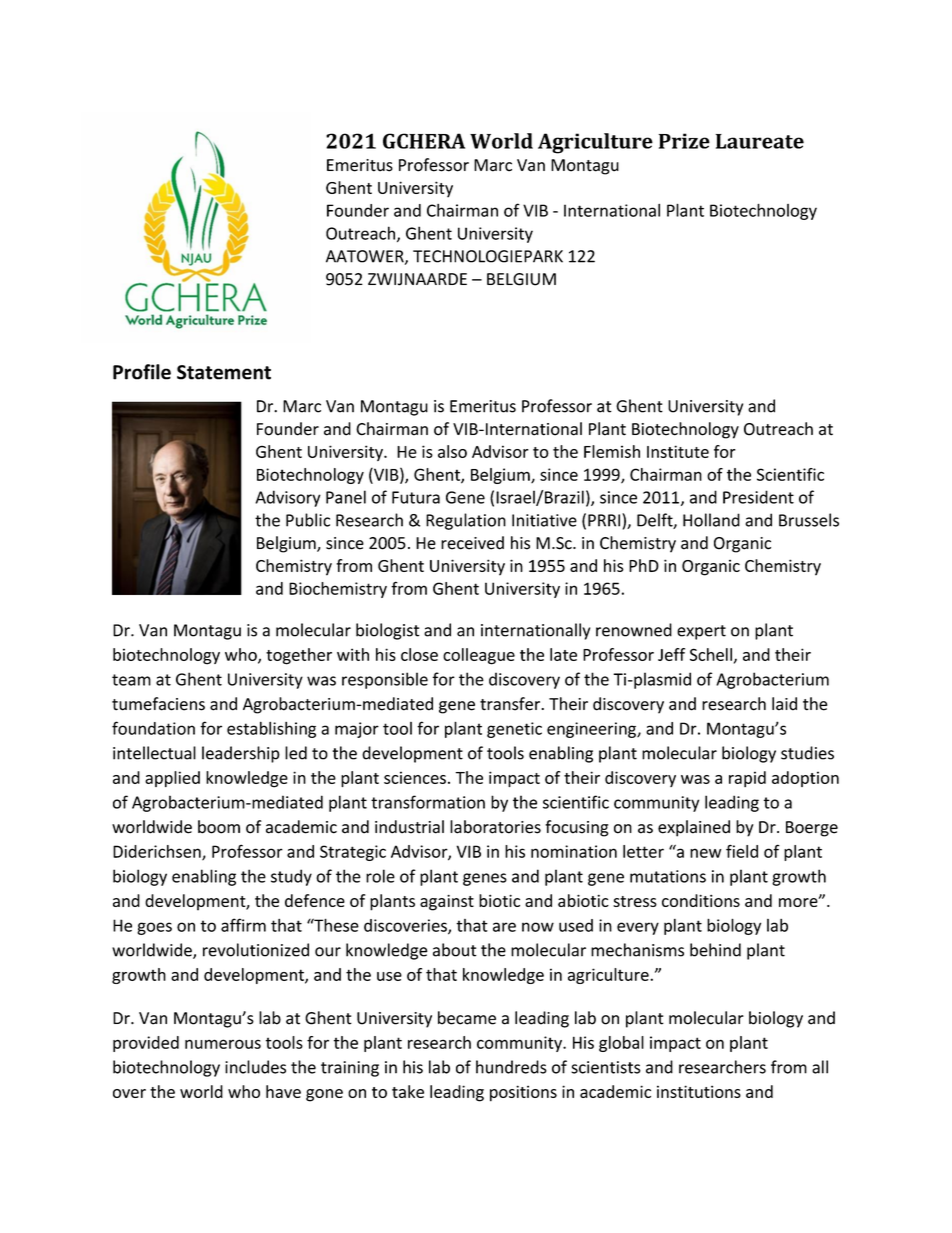 The height and width of the screenshot is (1233, 952). Describe the element at coordinates (511, 1067) in the screenshot. I see `hundreds` at that location.
